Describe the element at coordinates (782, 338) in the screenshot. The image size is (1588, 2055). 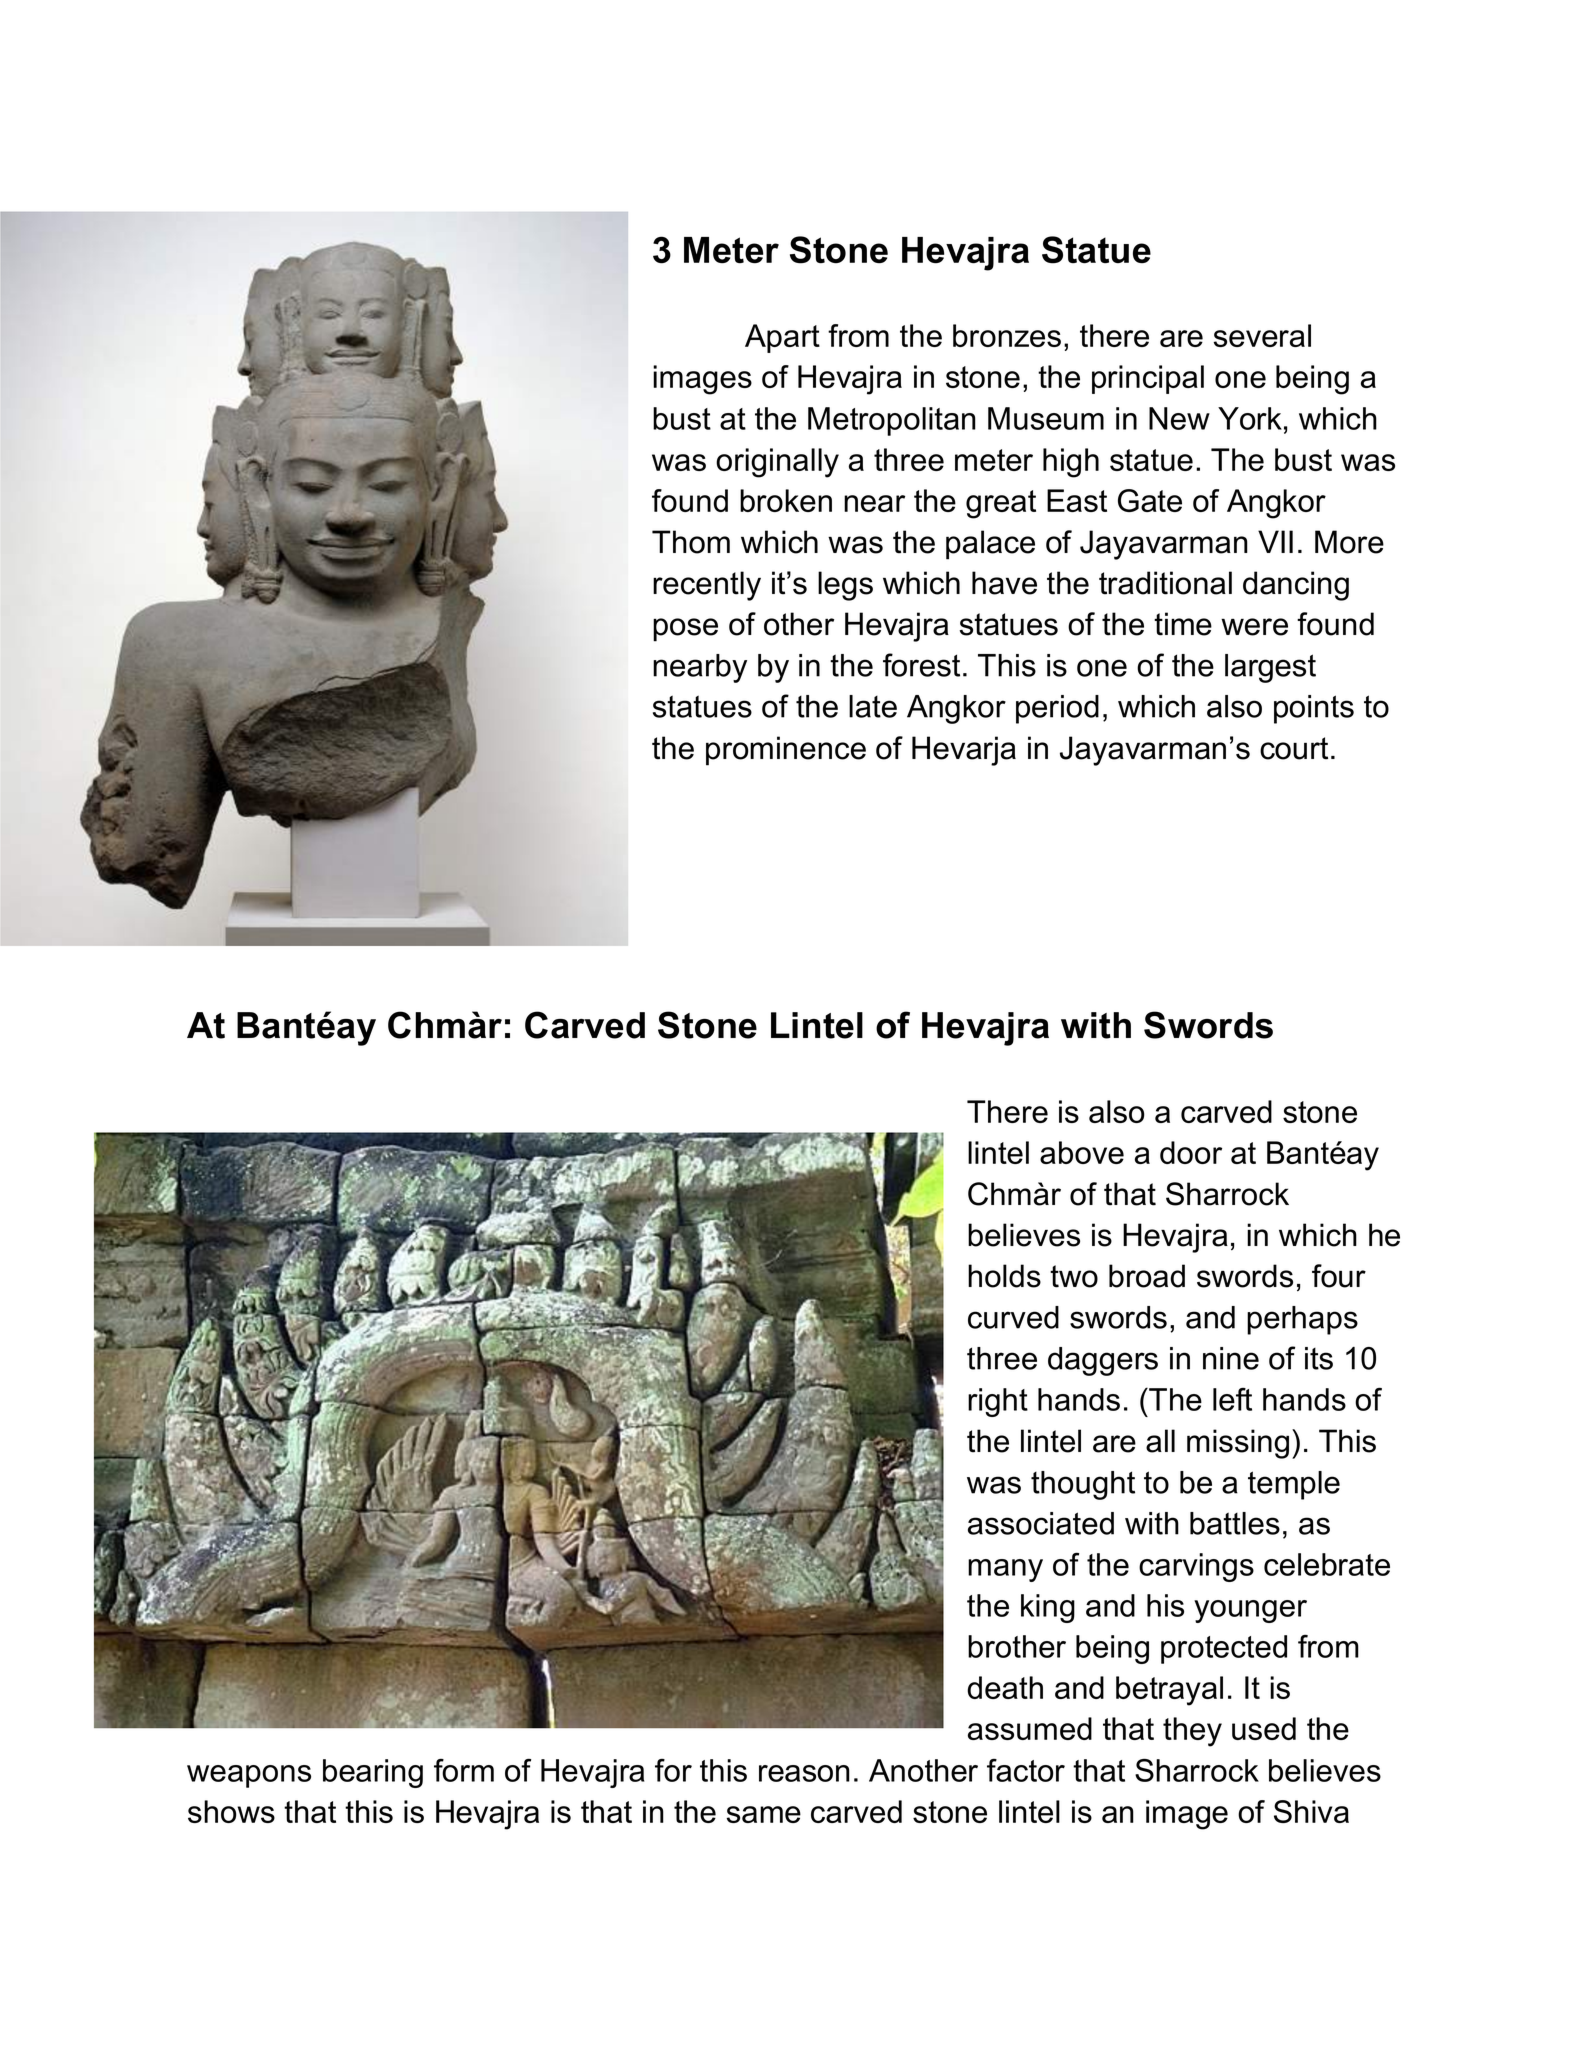
I see `Apart` at that location.
